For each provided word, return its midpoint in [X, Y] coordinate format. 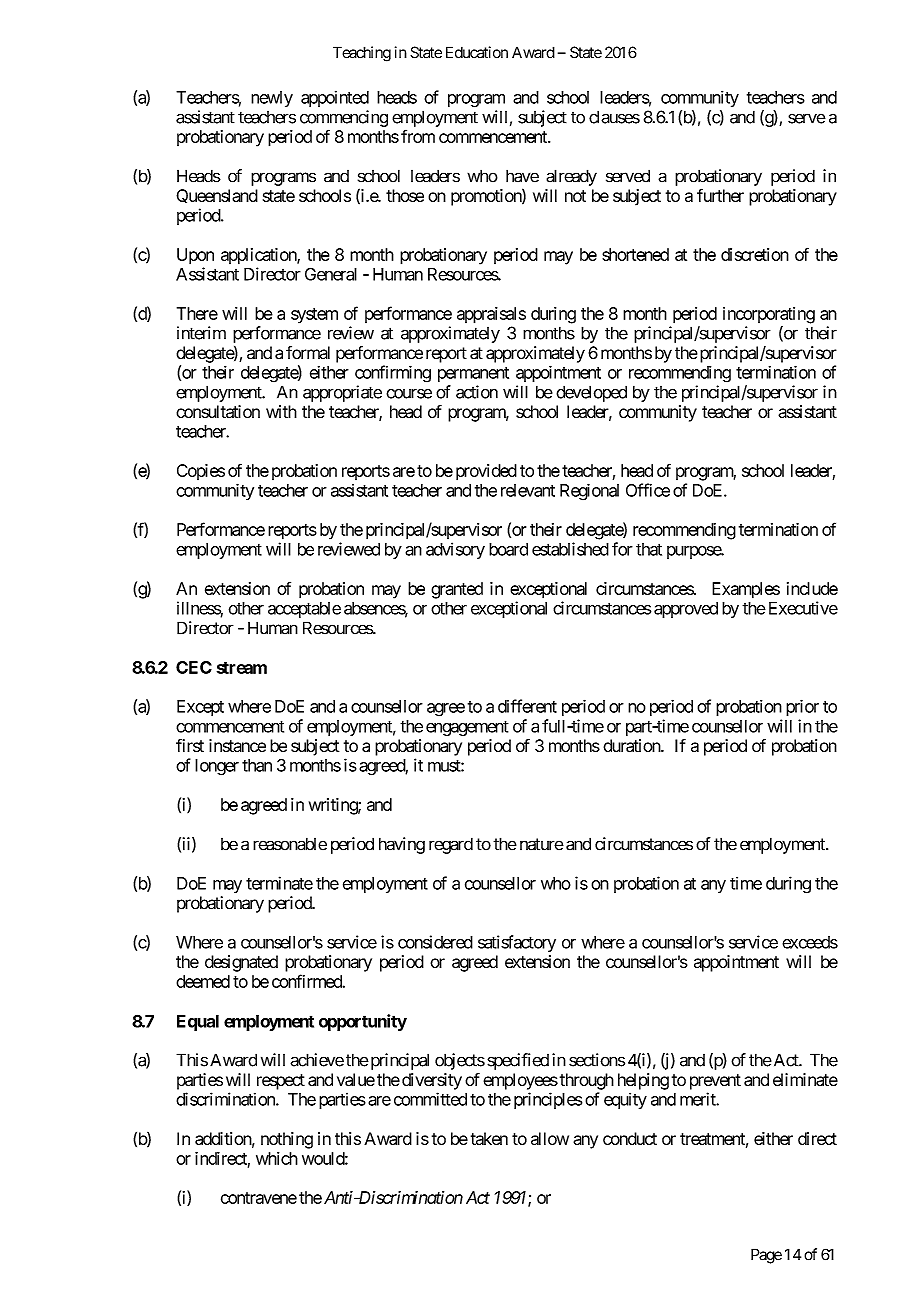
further [720, 195]
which [277, 1158]
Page [766, 1256]
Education [477, 52]
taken [489, 1138]
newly [272, 99]
